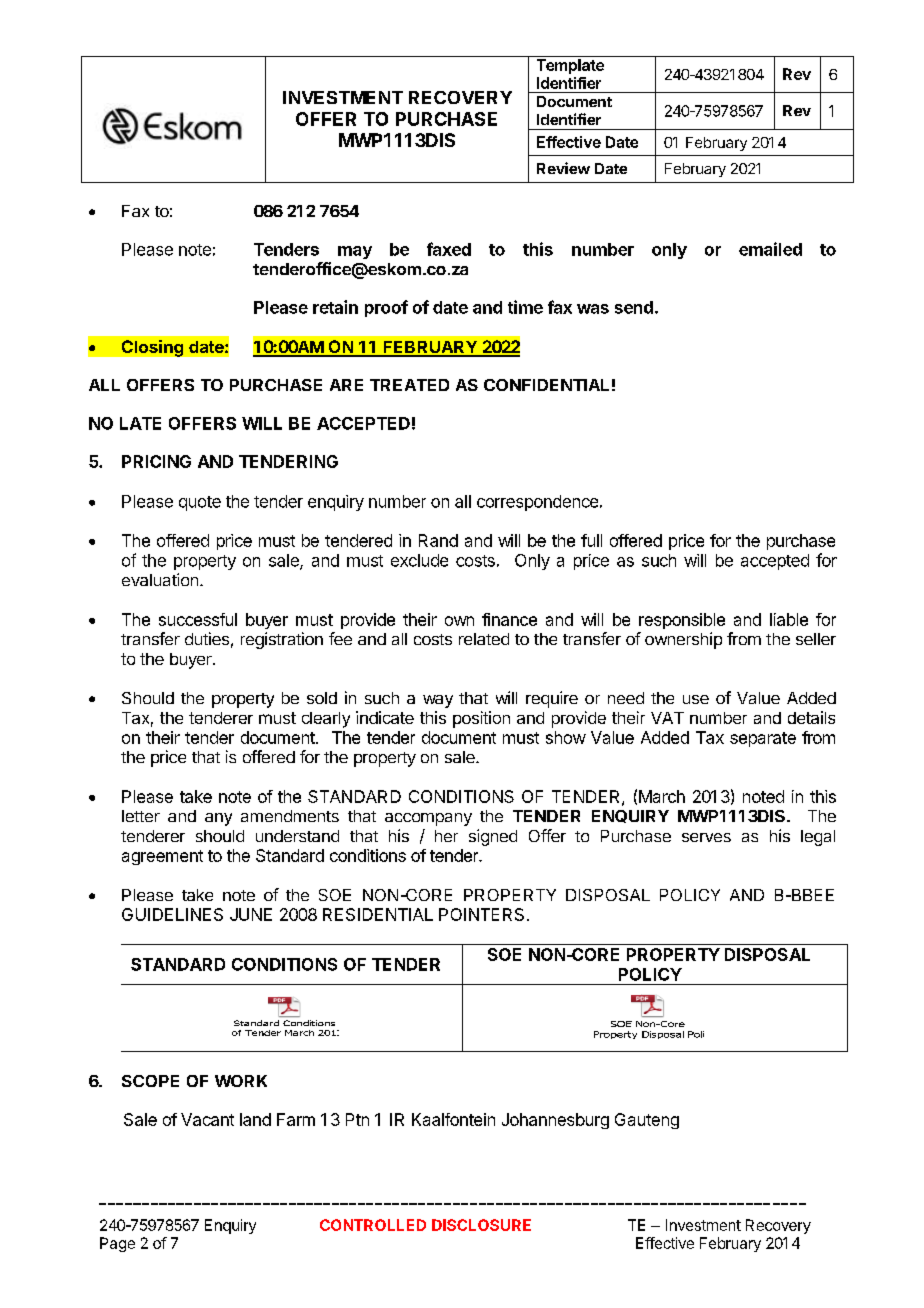 The height and width of the screenshot is (1308, 924). I want to click on emailed, so click(770, 249).
